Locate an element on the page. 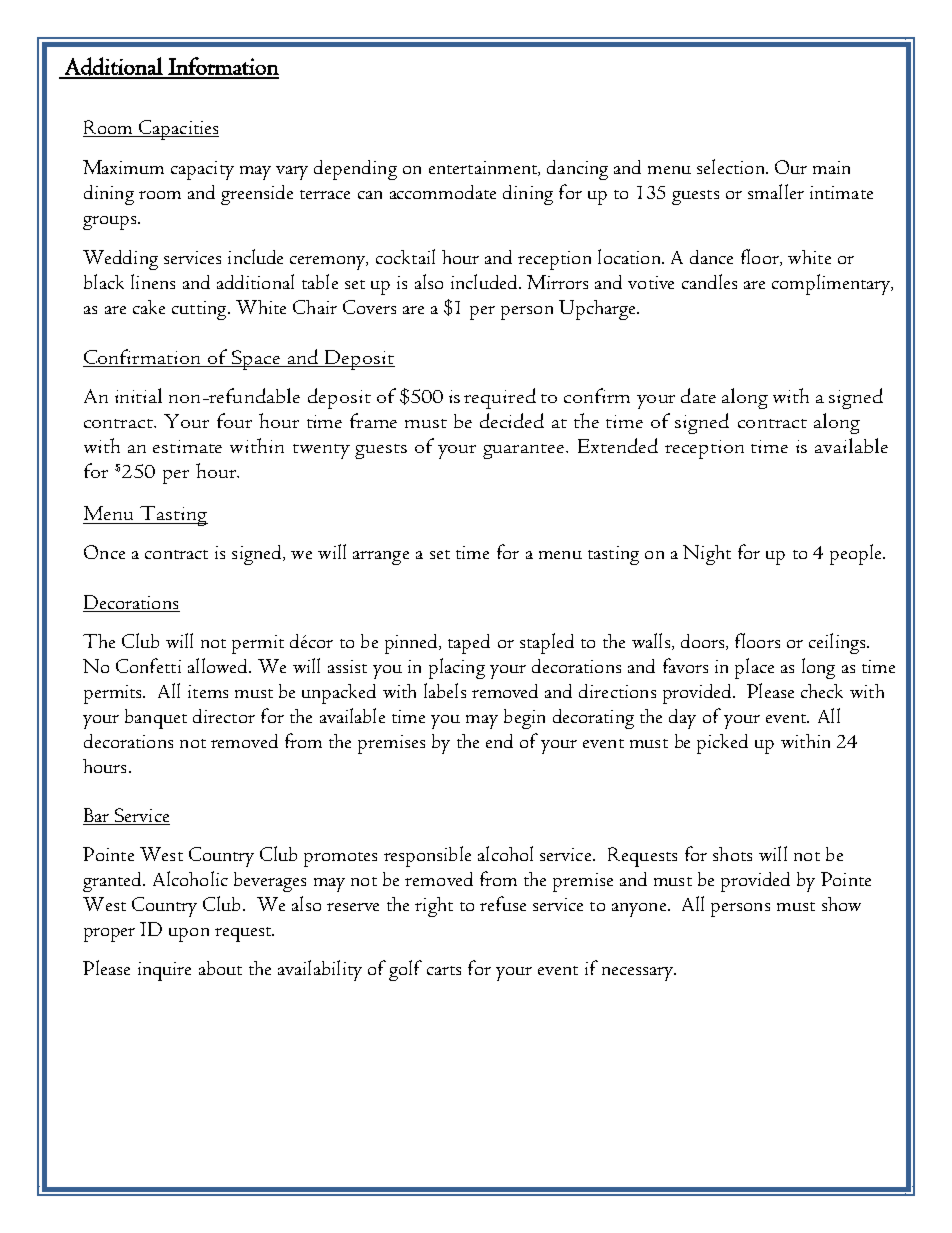 This document has height=1233, width=952. banquet is located at coordinates (156, 719).
